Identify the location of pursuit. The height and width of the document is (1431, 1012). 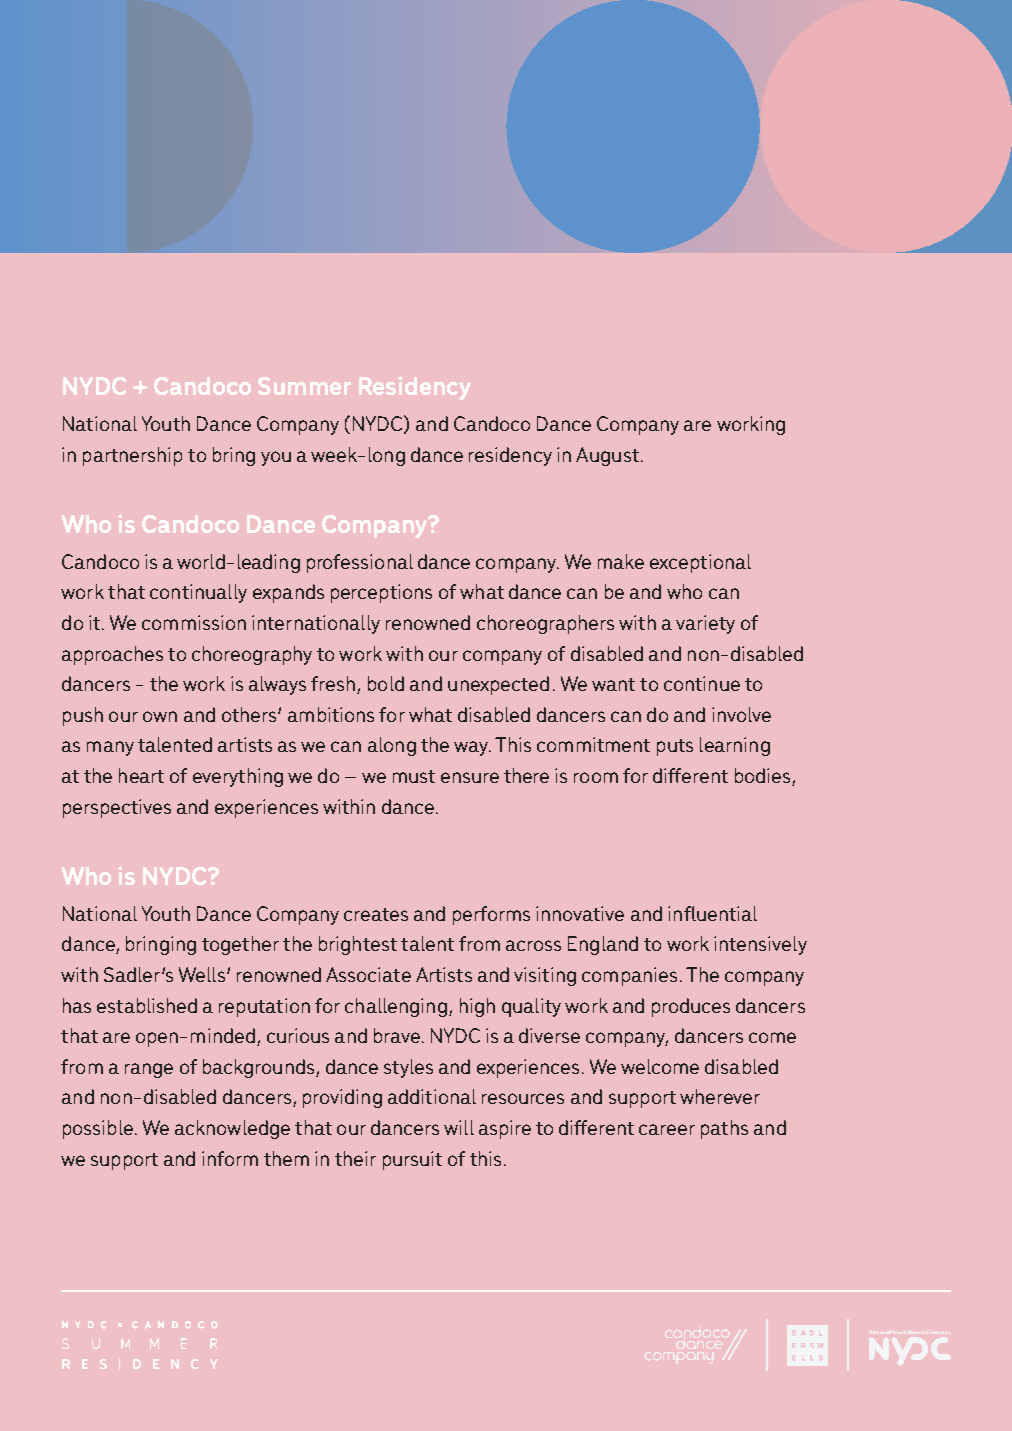
(412, 1160).
